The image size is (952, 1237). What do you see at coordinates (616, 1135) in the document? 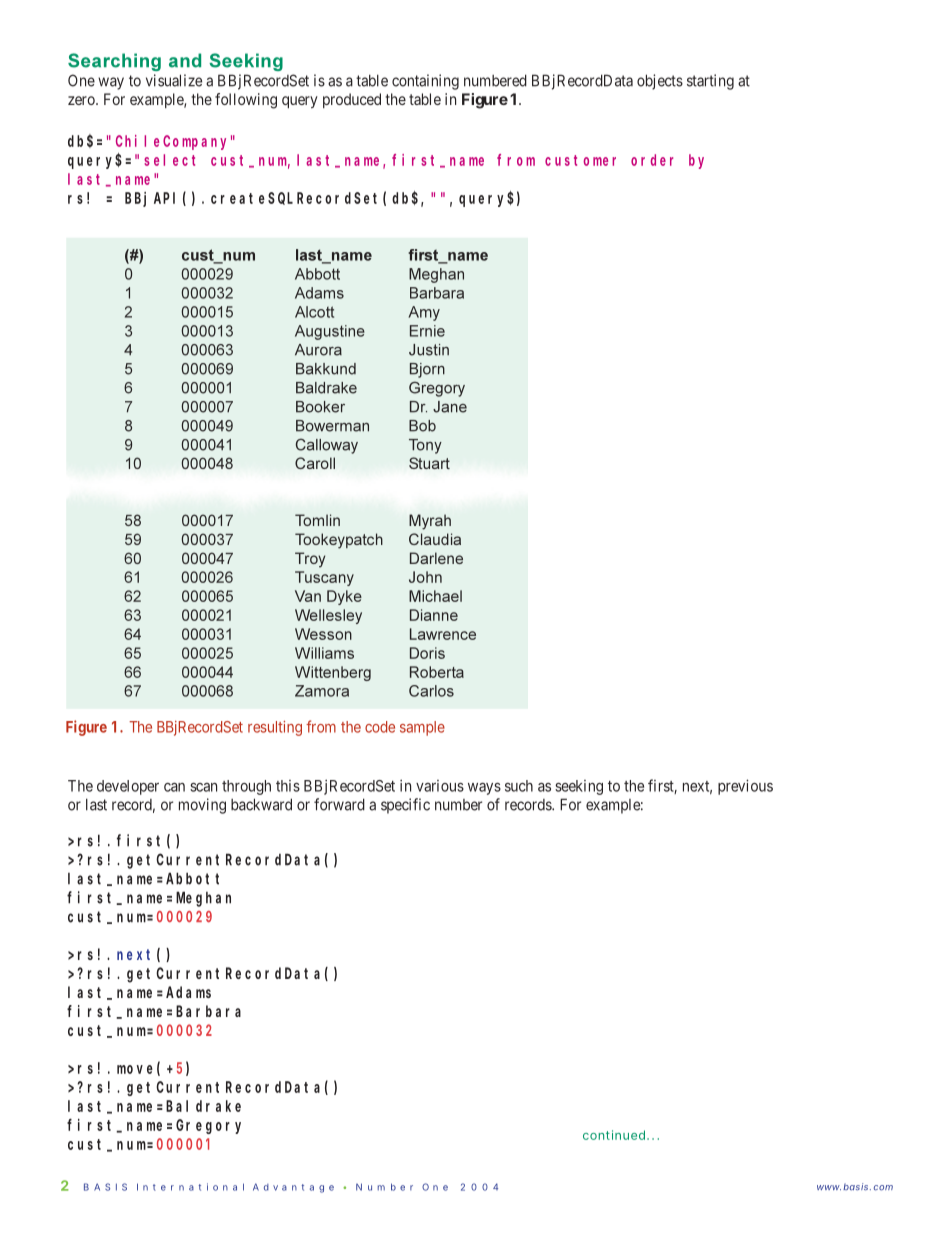
I see `continued` at bounding box center [616, 1135].
